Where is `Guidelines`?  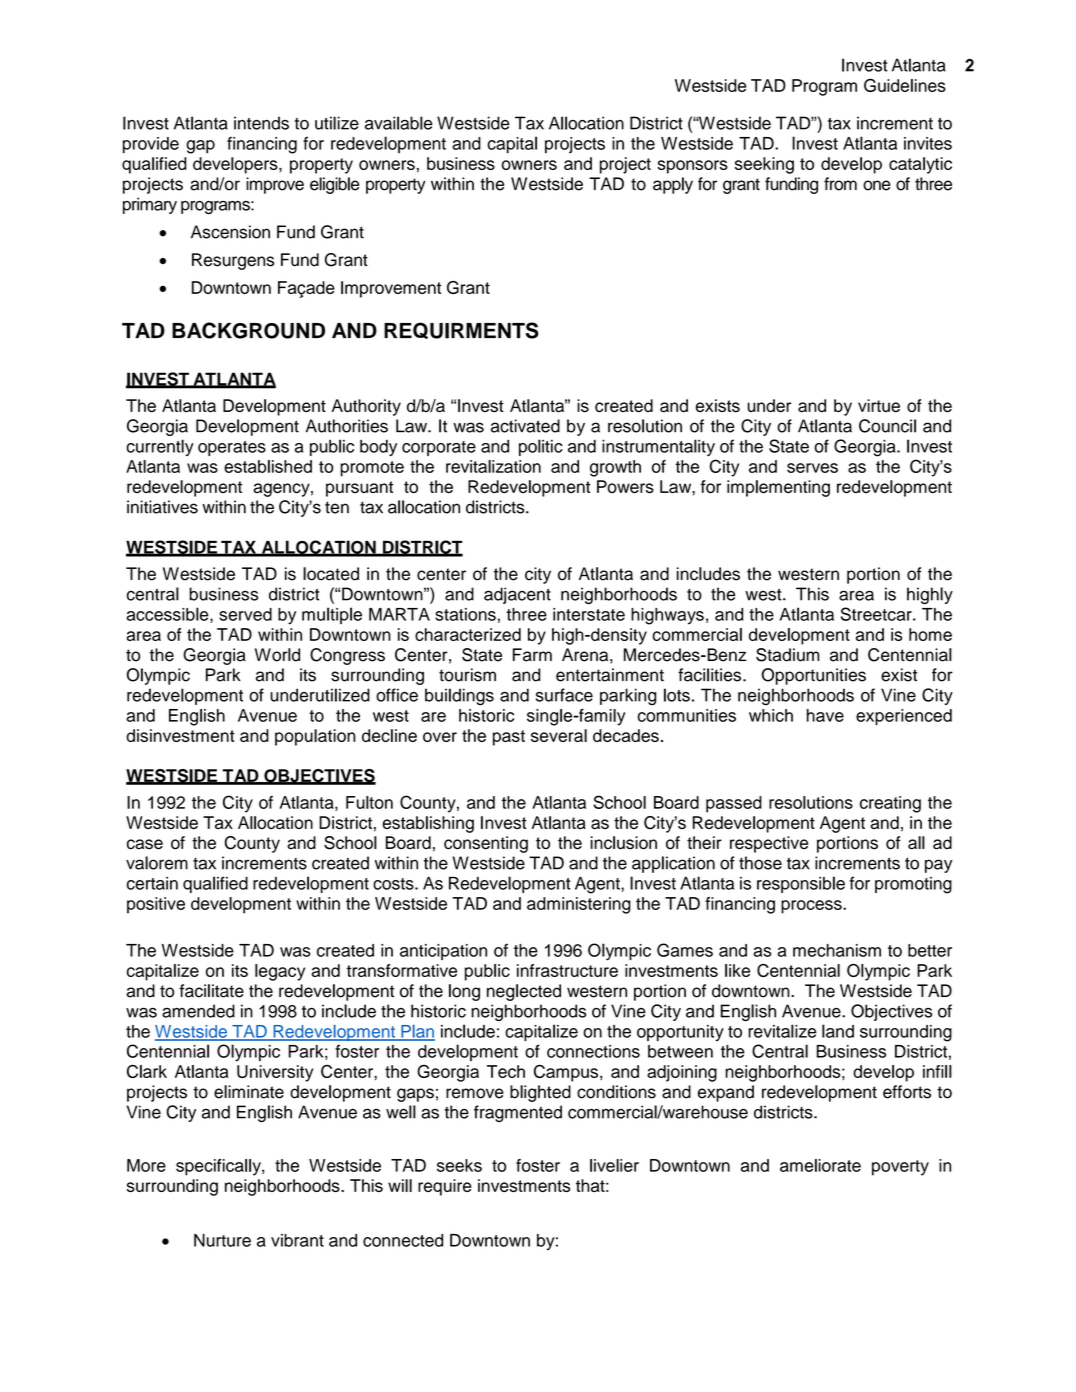 Guidelines is located at coordinates (905, 85).
